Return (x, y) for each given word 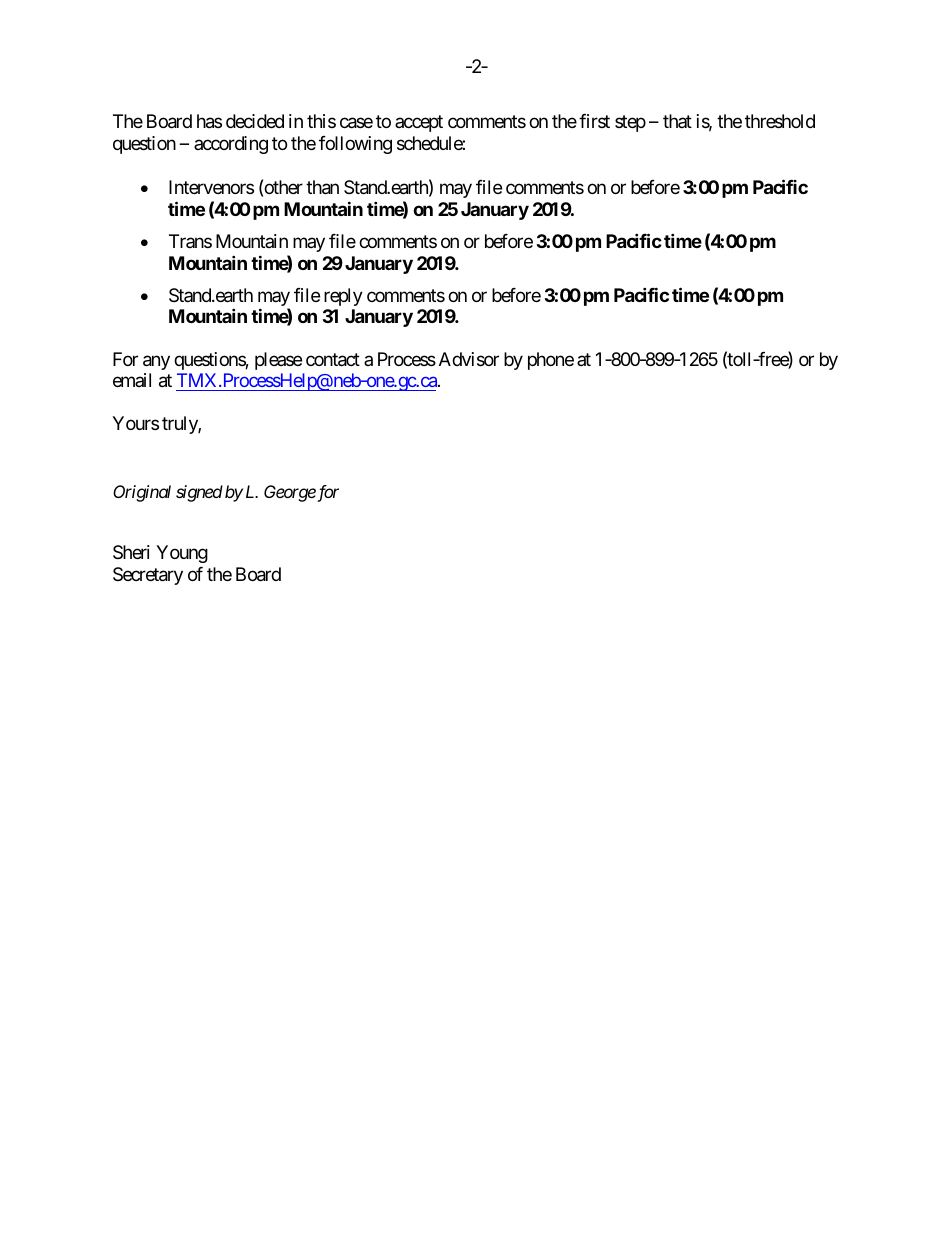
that (677, 121)
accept (419, 124)
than (322, 187)
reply (343, 297)
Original (142, 493)
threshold (780, 121)
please (278, 361)
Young (182, 554)
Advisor (469, 359)
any (156, 362)
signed (199, 493)
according (231, 145)
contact (333, 360)
